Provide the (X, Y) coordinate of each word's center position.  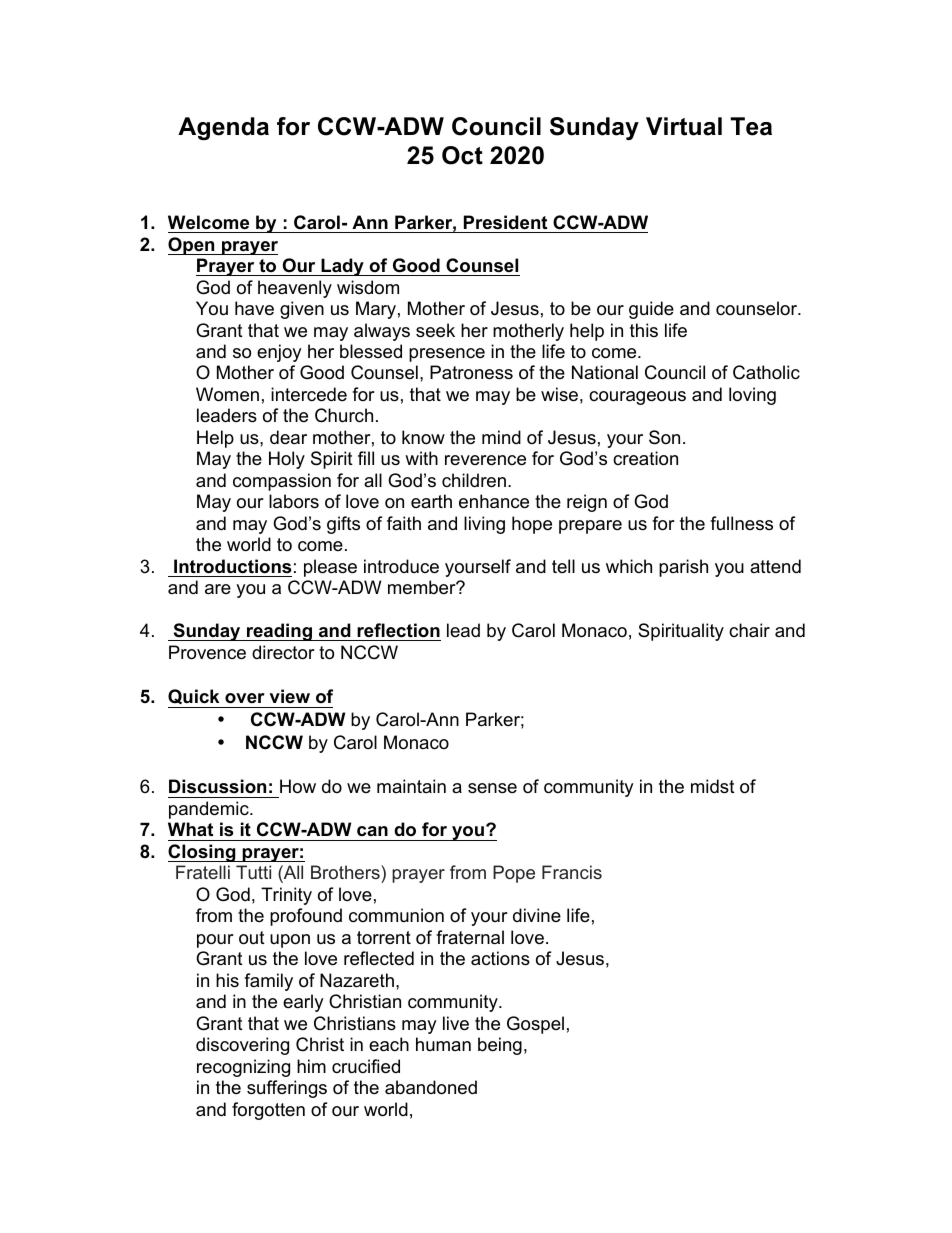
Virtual (684, 126)
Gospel (535, 1025)
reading (279, 632)
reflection (398, 630)
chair (749, 630)
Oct (462, 155)
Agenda (223, 128)
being (500, 1046)
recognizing (243, 1068)
